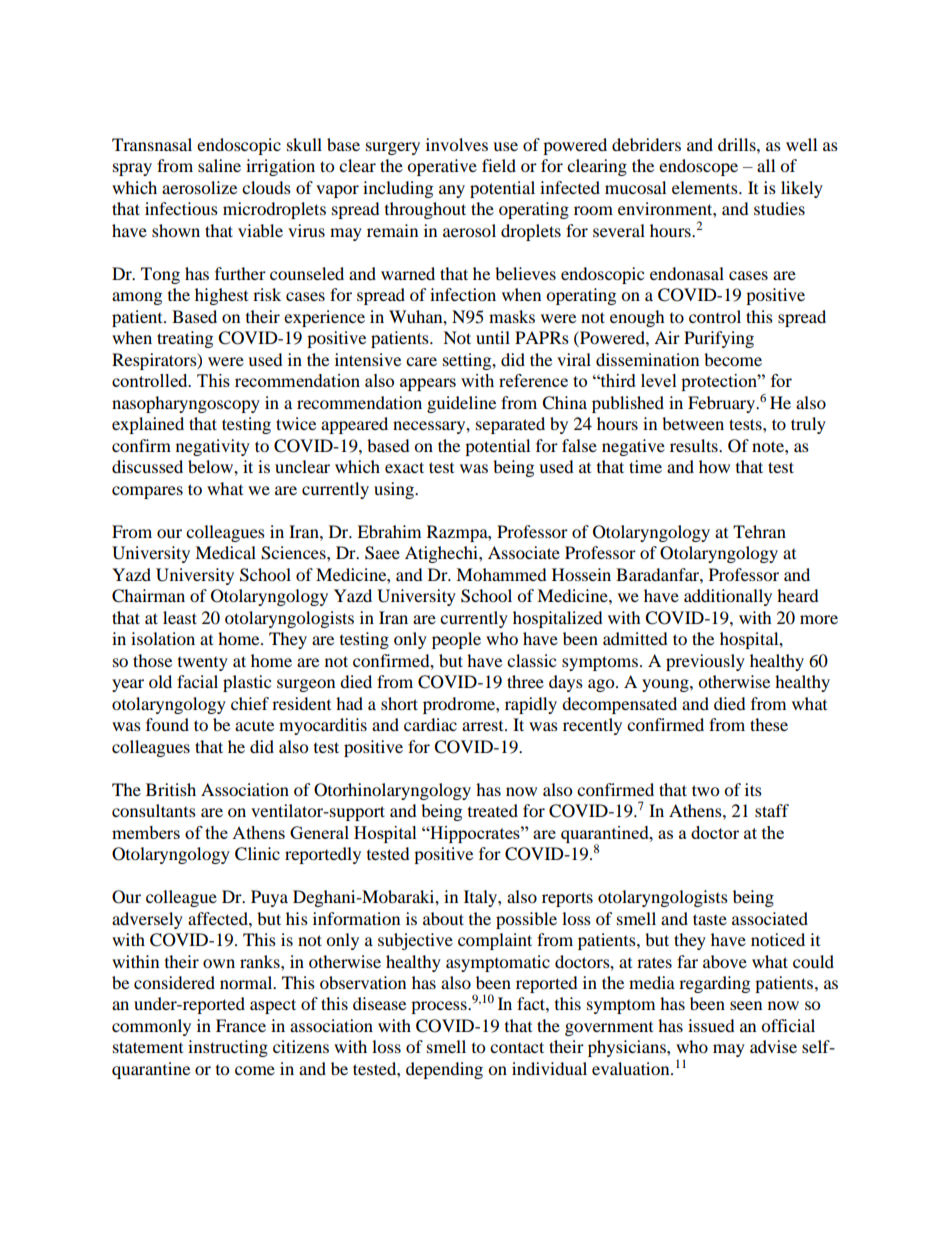 The height and width of the document is (1233, 952). I want to click on contact, so click(517, 1047).
